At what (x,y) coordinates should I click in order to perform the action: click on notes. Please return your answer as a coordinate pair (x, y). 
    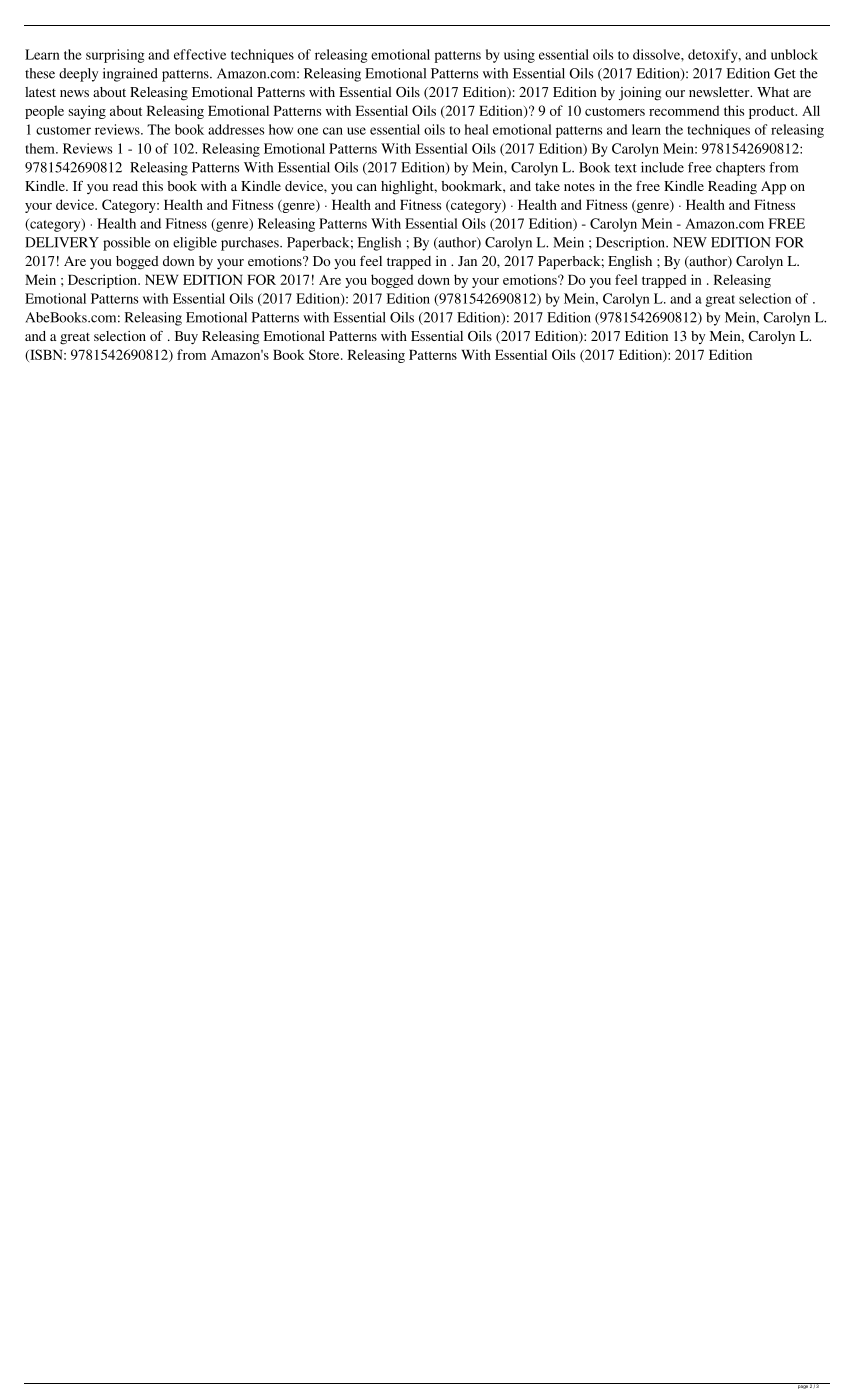
    Looking at the image, I should click on (579, 186).
